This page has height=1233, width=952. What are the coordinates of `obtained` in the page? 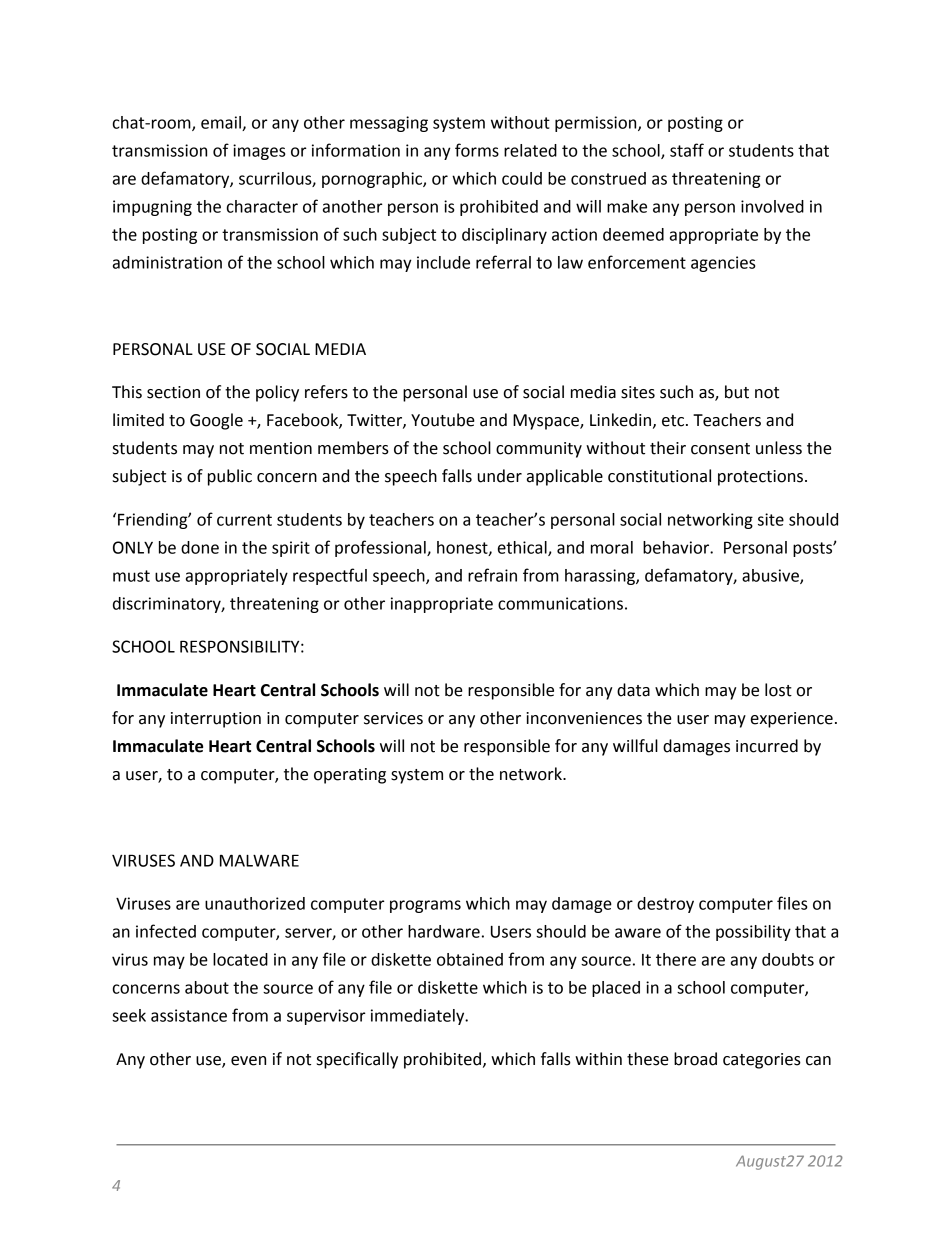 It's located at (470, 959).
